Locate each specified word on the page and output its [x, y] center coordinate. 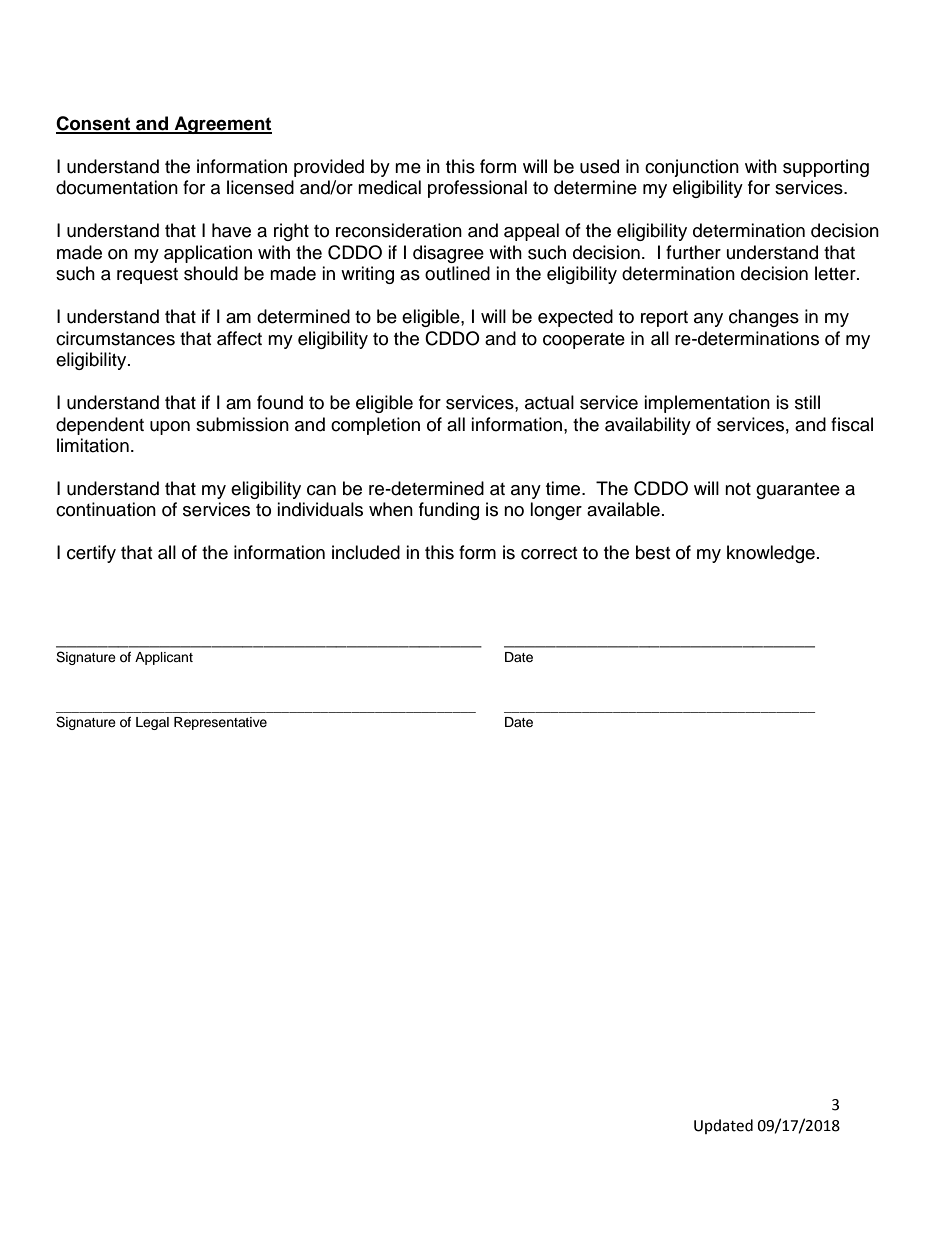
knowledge [771, 554]
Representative [220, 723]
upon [170, 428]
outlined [457, 273]
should [211, 273]
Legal [152, 723]
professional [477, 189]
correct [549, 553]
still [807, 402]
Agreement [222, 125]
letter [836, 273]
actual [549, 402]
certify [91, 554]
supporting [826, 168]
